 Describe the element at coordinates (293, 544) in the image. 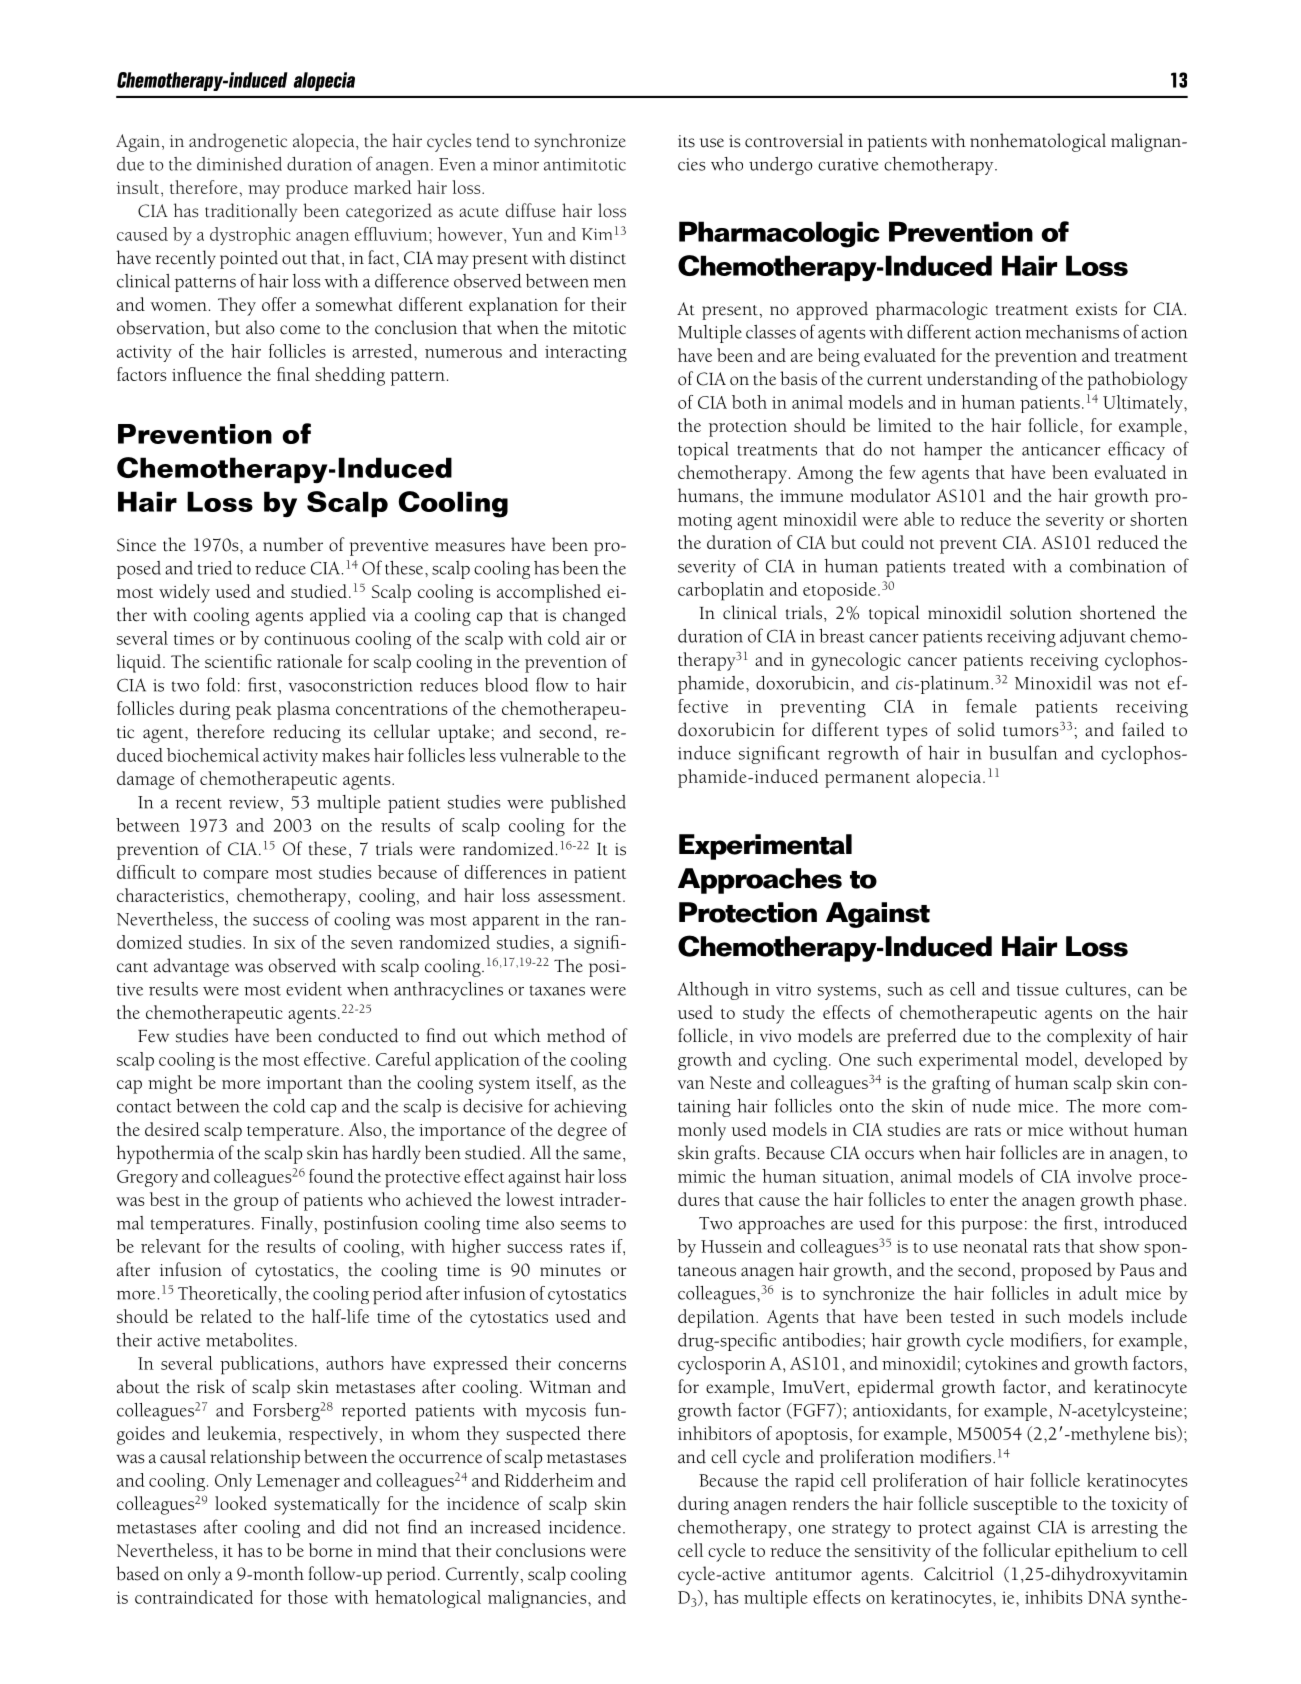

I see `number` at that location.
